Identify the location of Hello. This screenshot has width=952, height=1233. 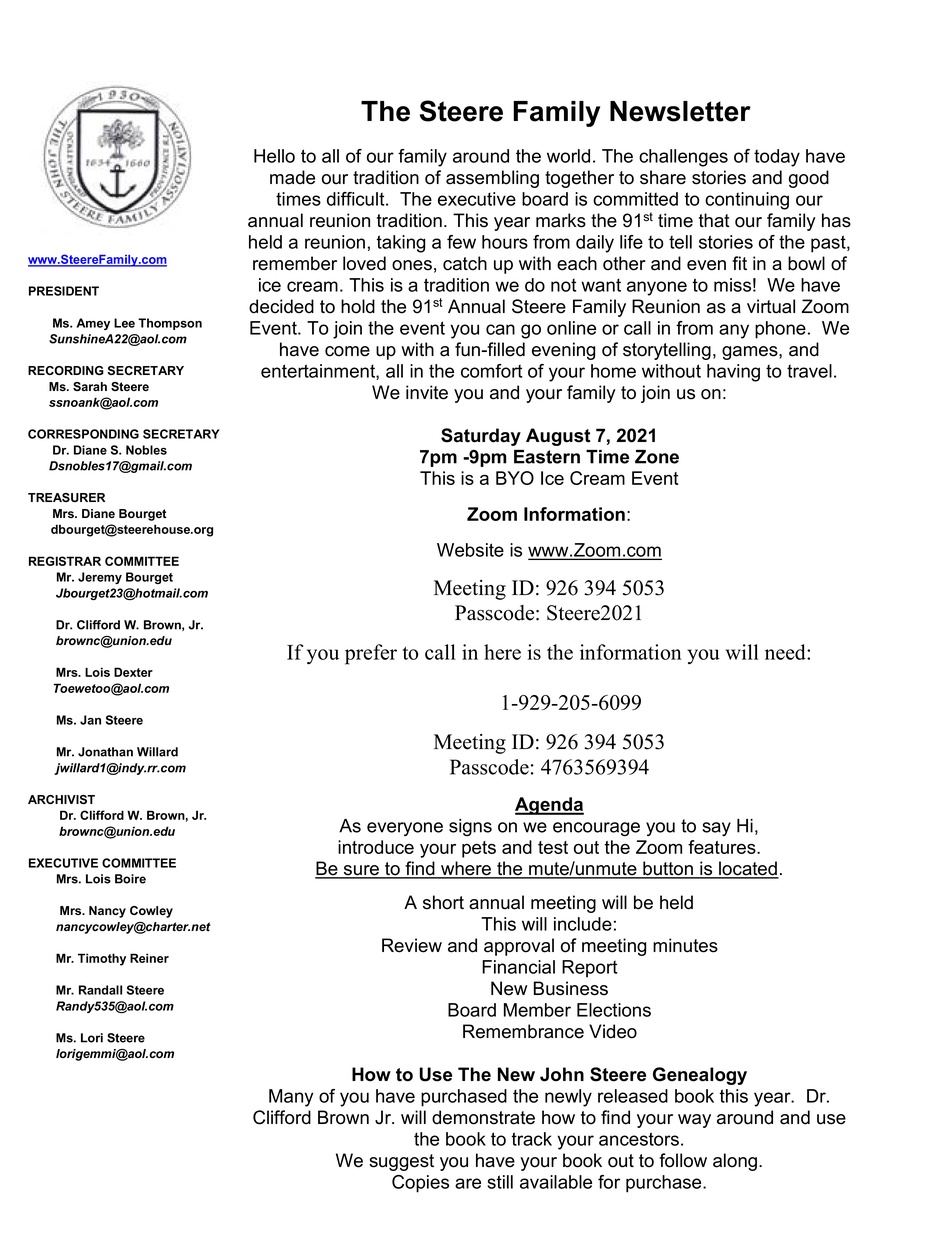
(274, 156).
